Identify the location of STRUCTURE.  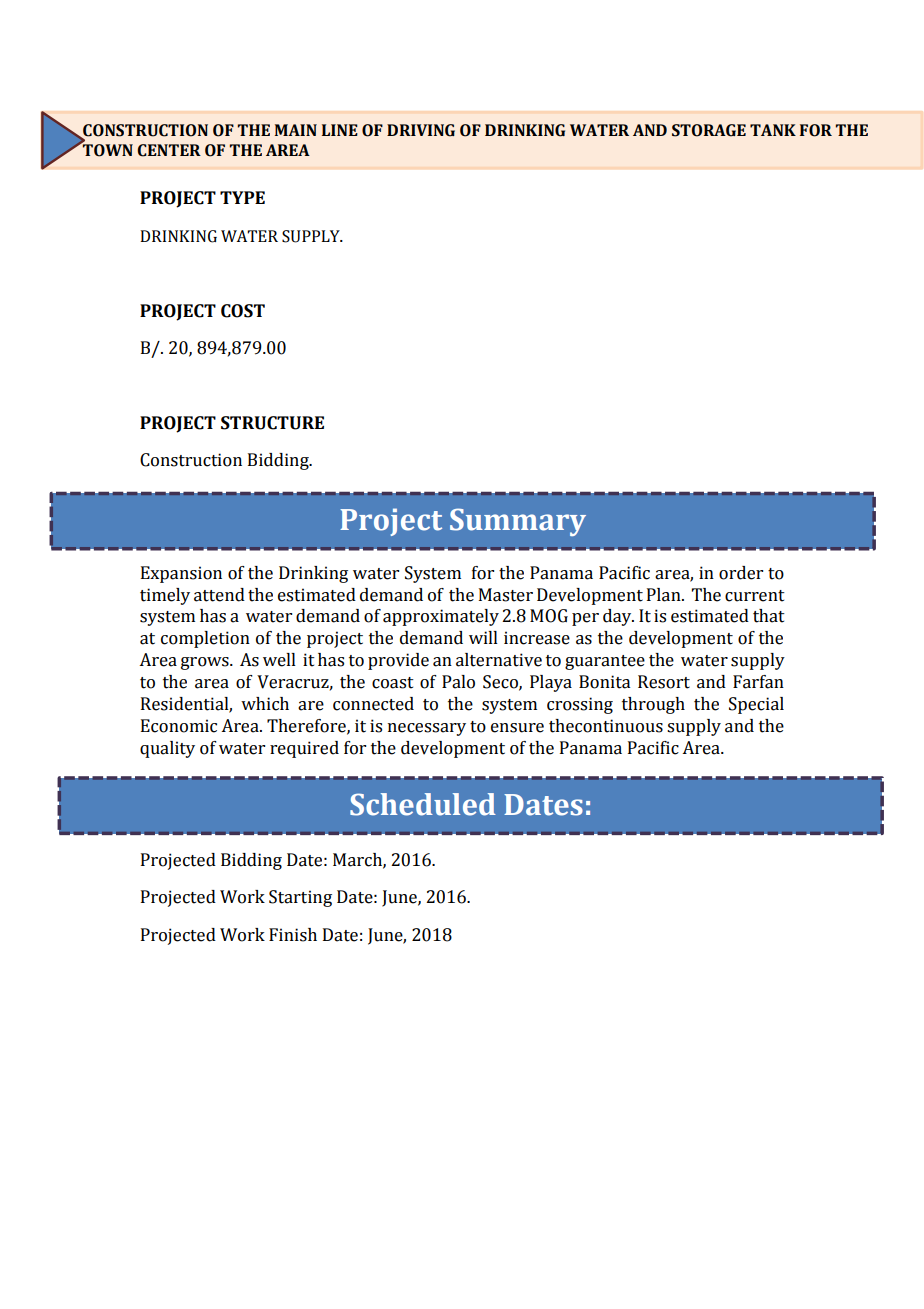
(272, 423).
